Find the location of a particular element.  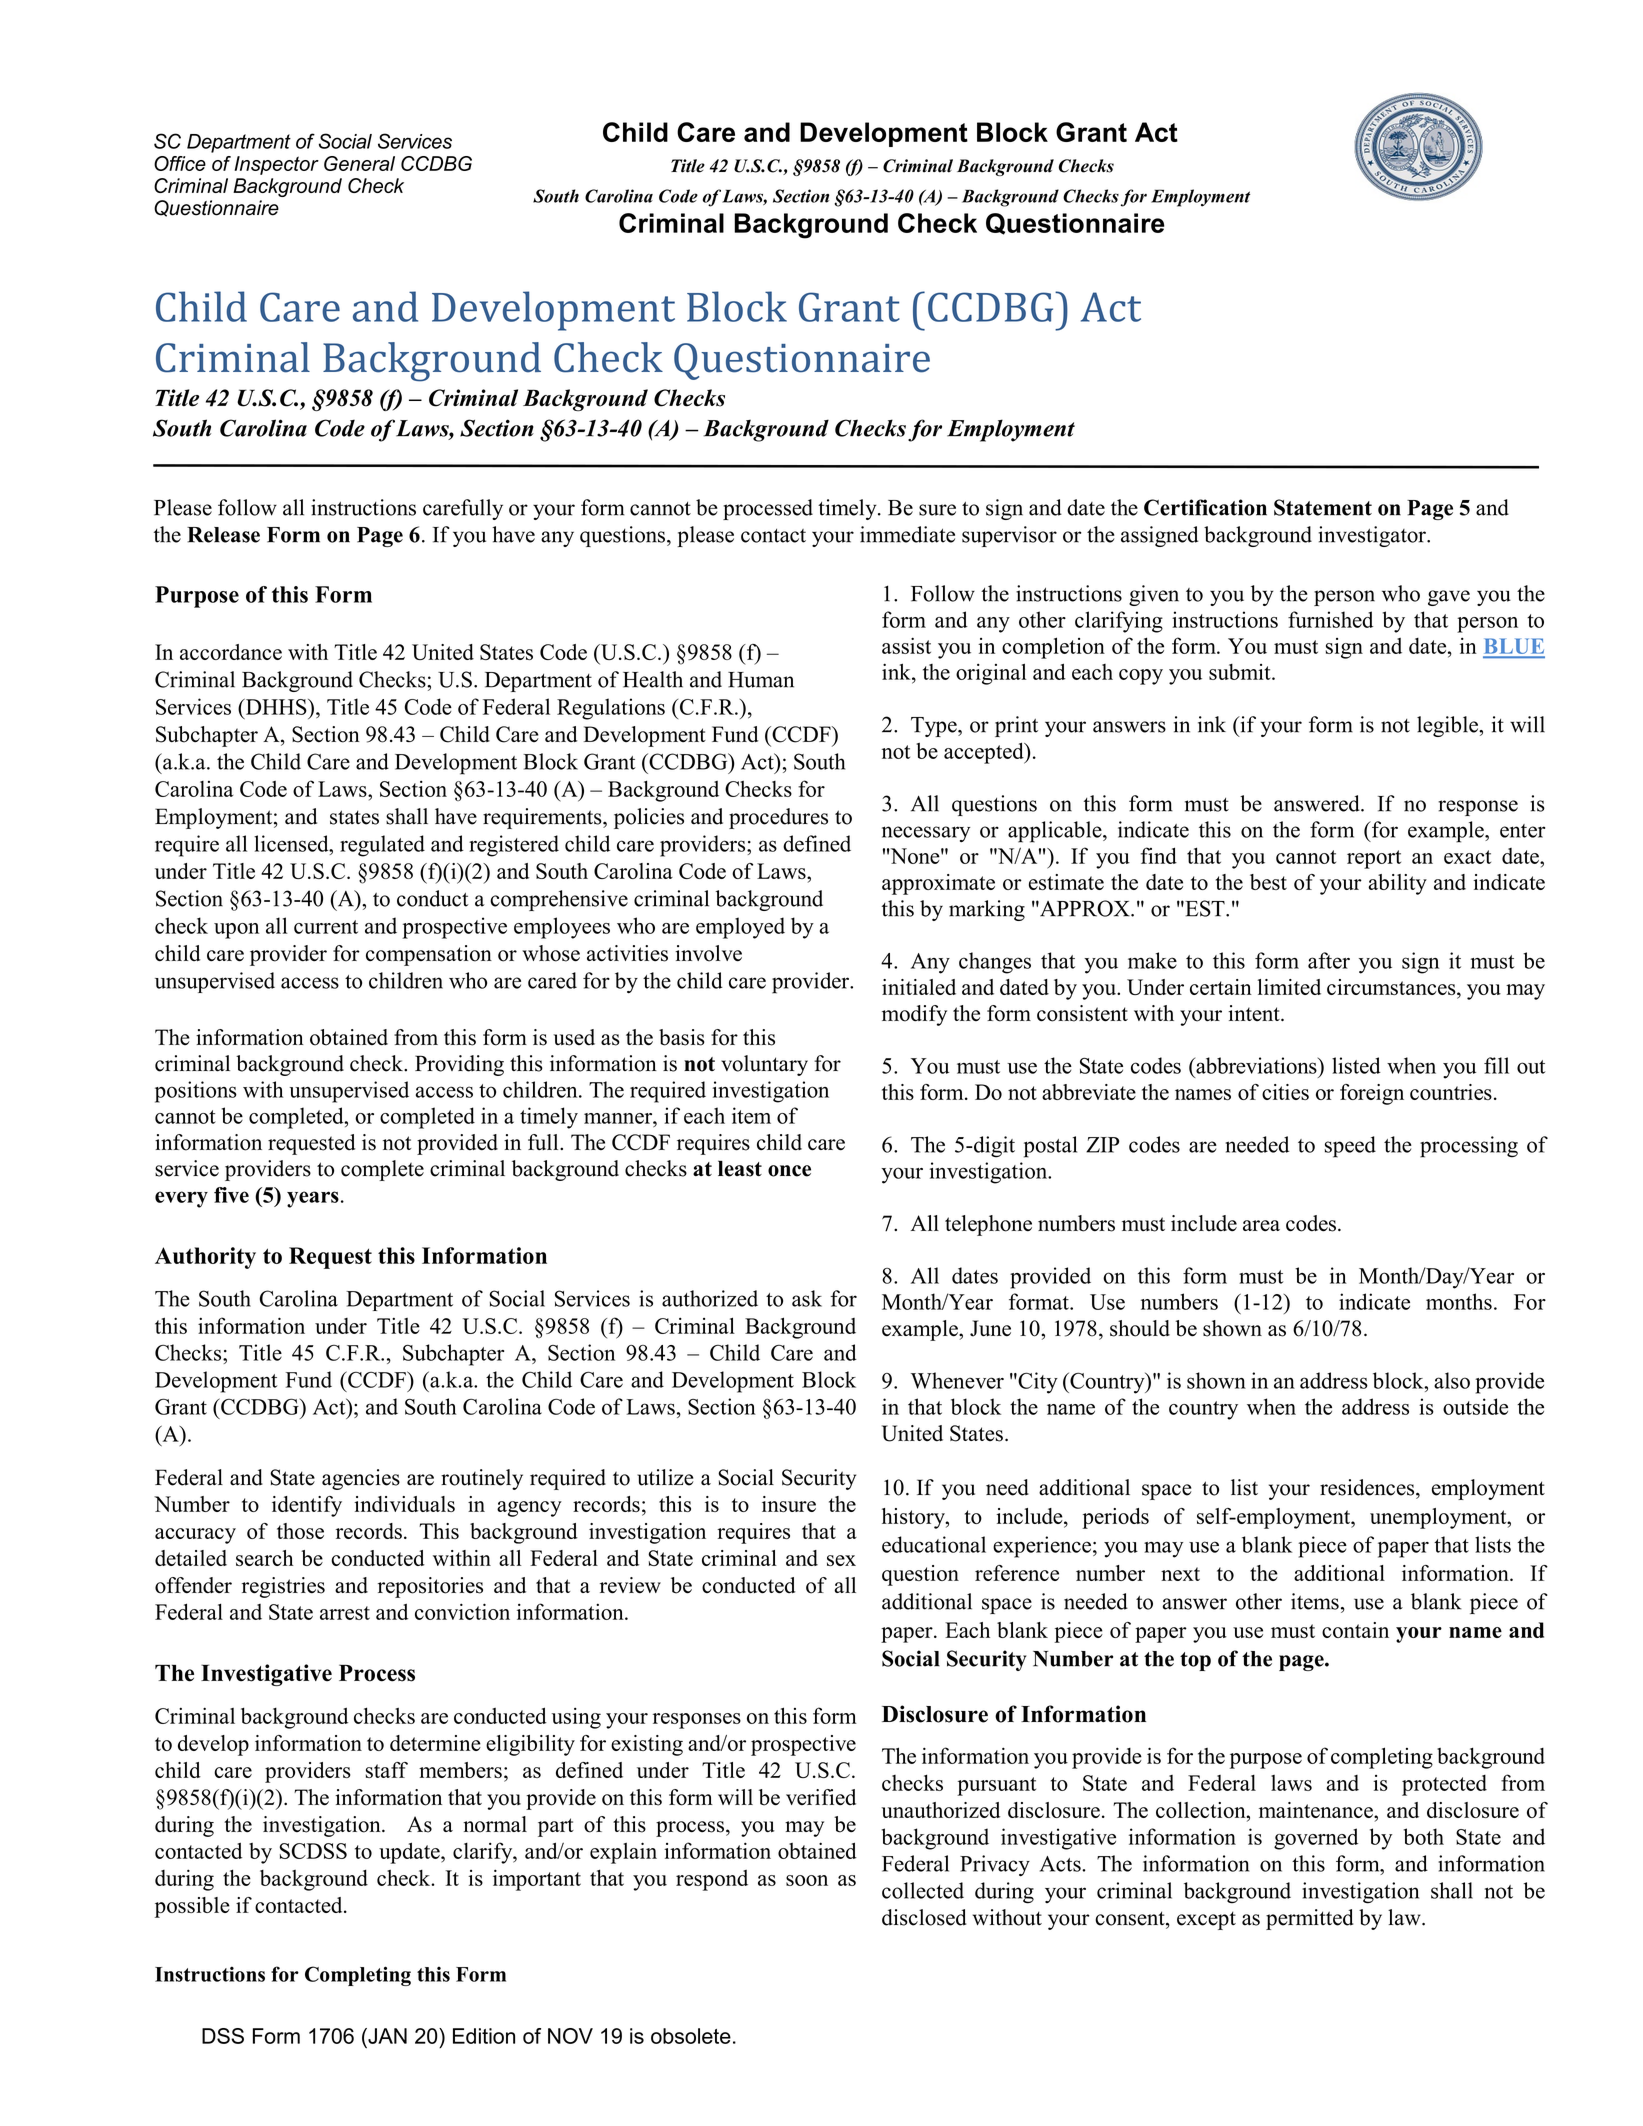

JAN is located at coordinates (386, 2036).
